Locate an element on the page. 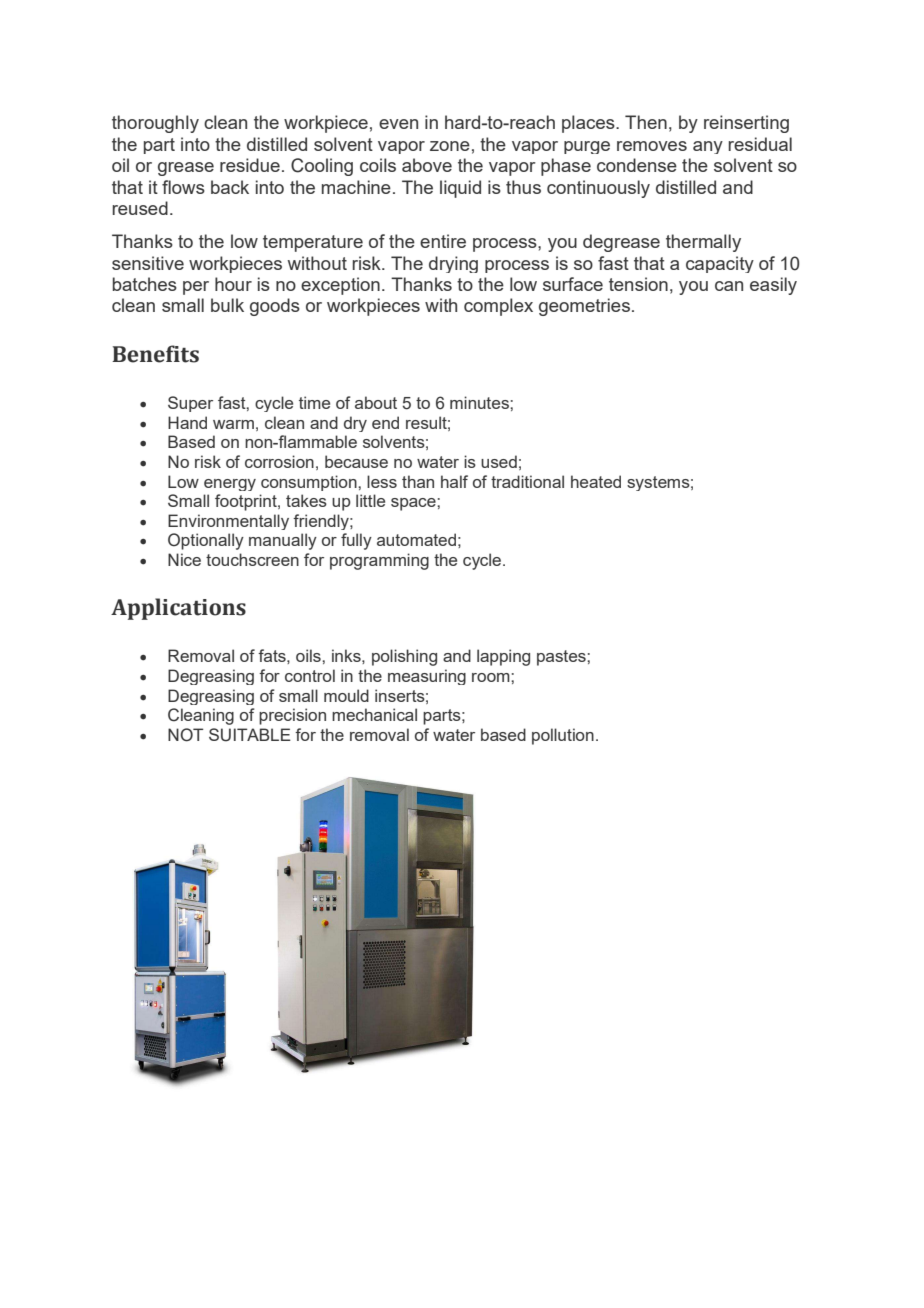  drying is located at coordinates (453, 264).
